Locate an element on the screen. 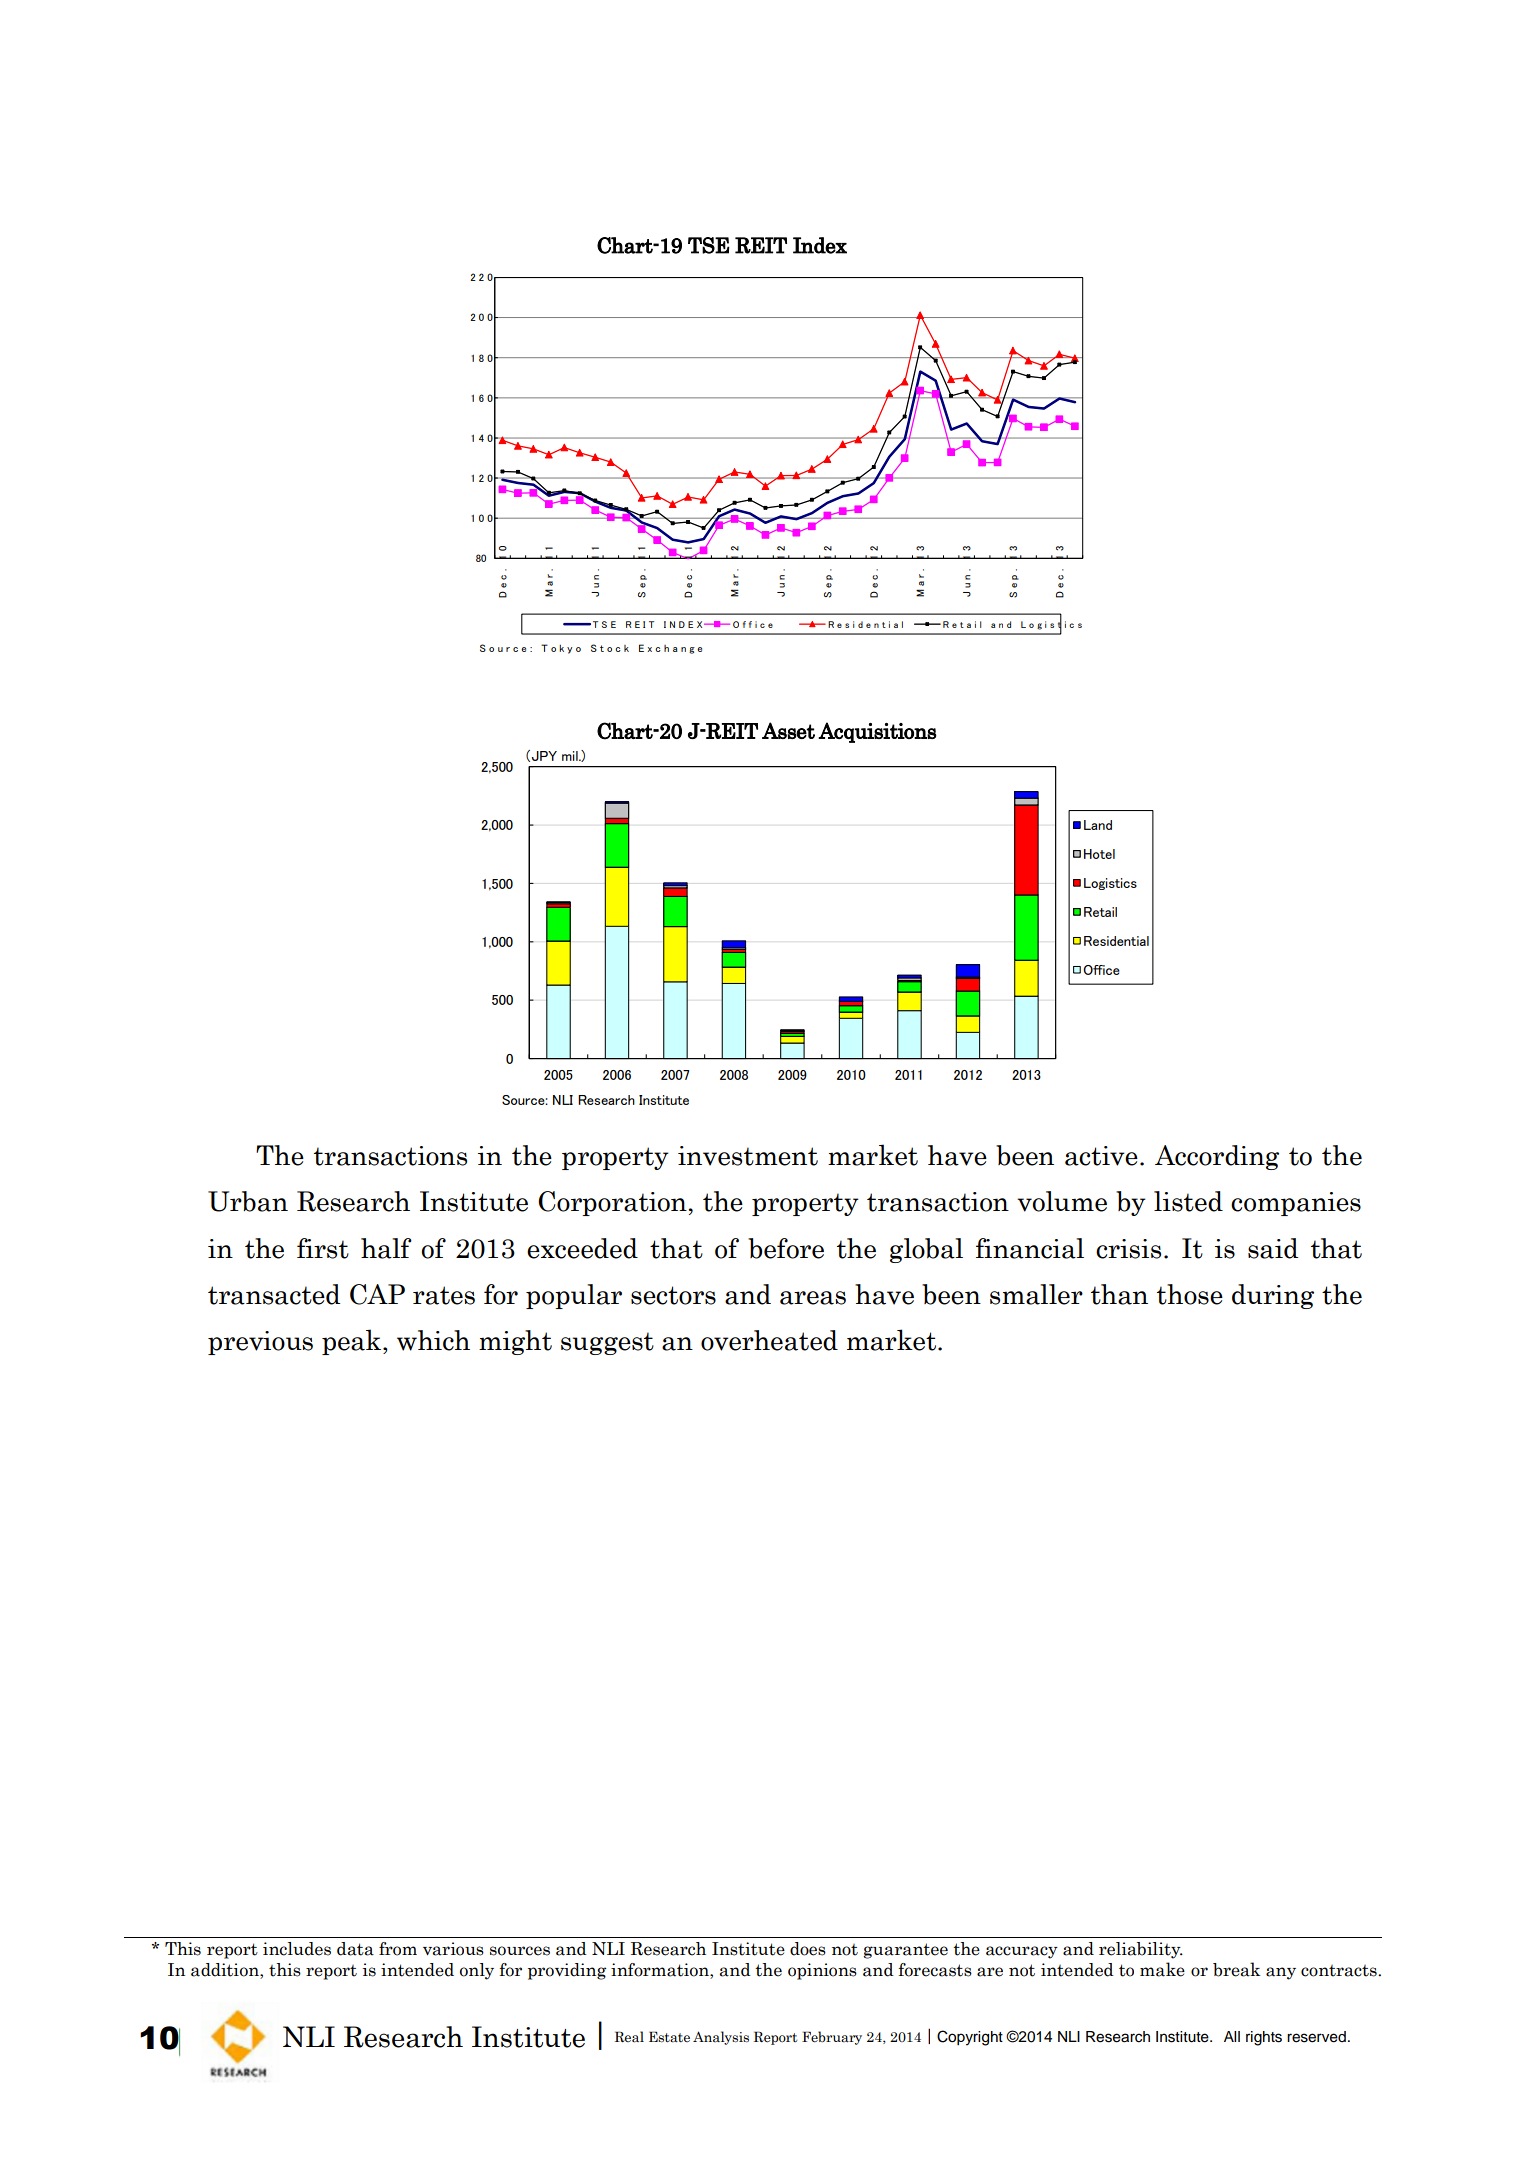  does is located at coordinates (808, 1949).
